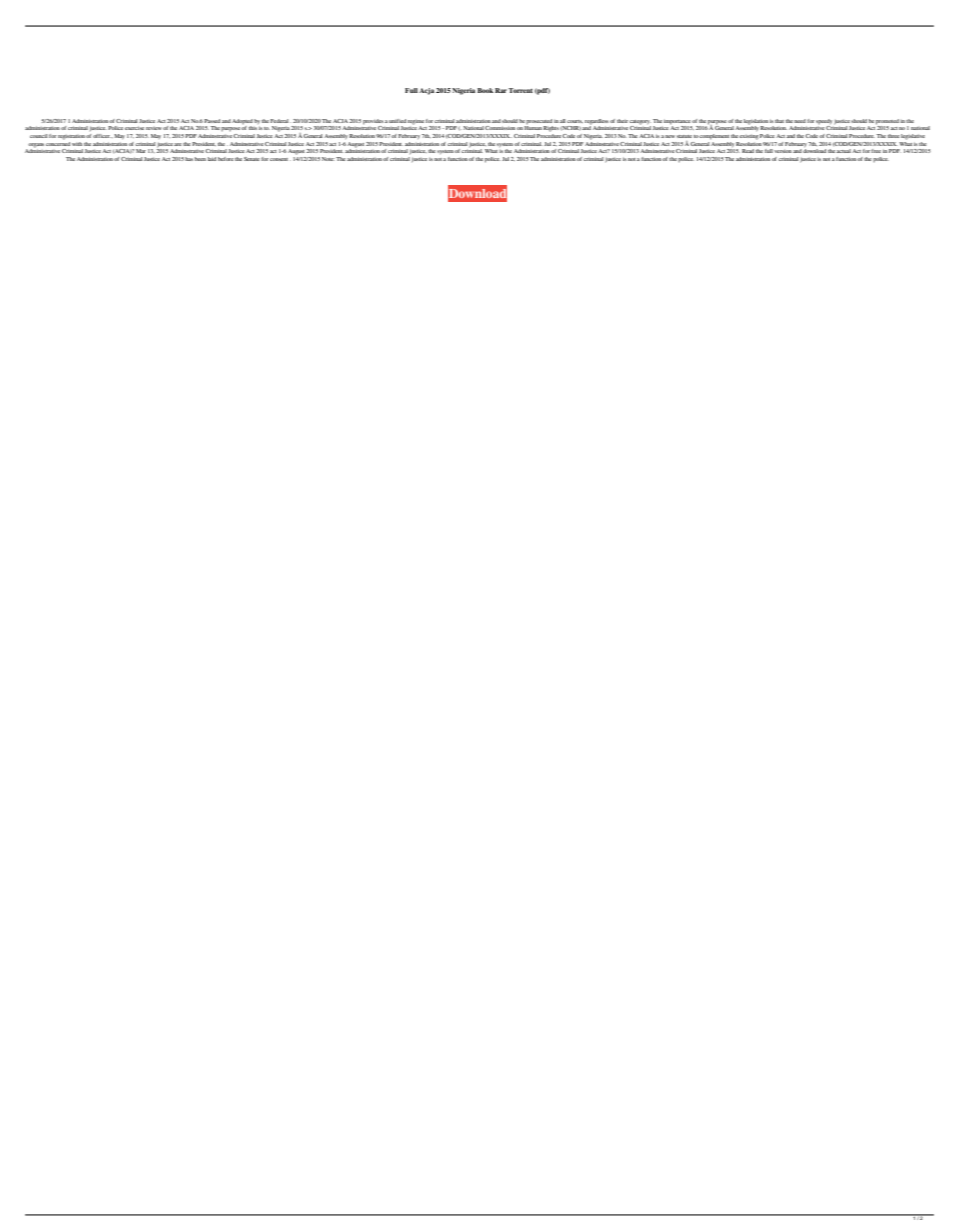 The image size is (959, 1232). I want to click on Passed, so click(212, 121).
